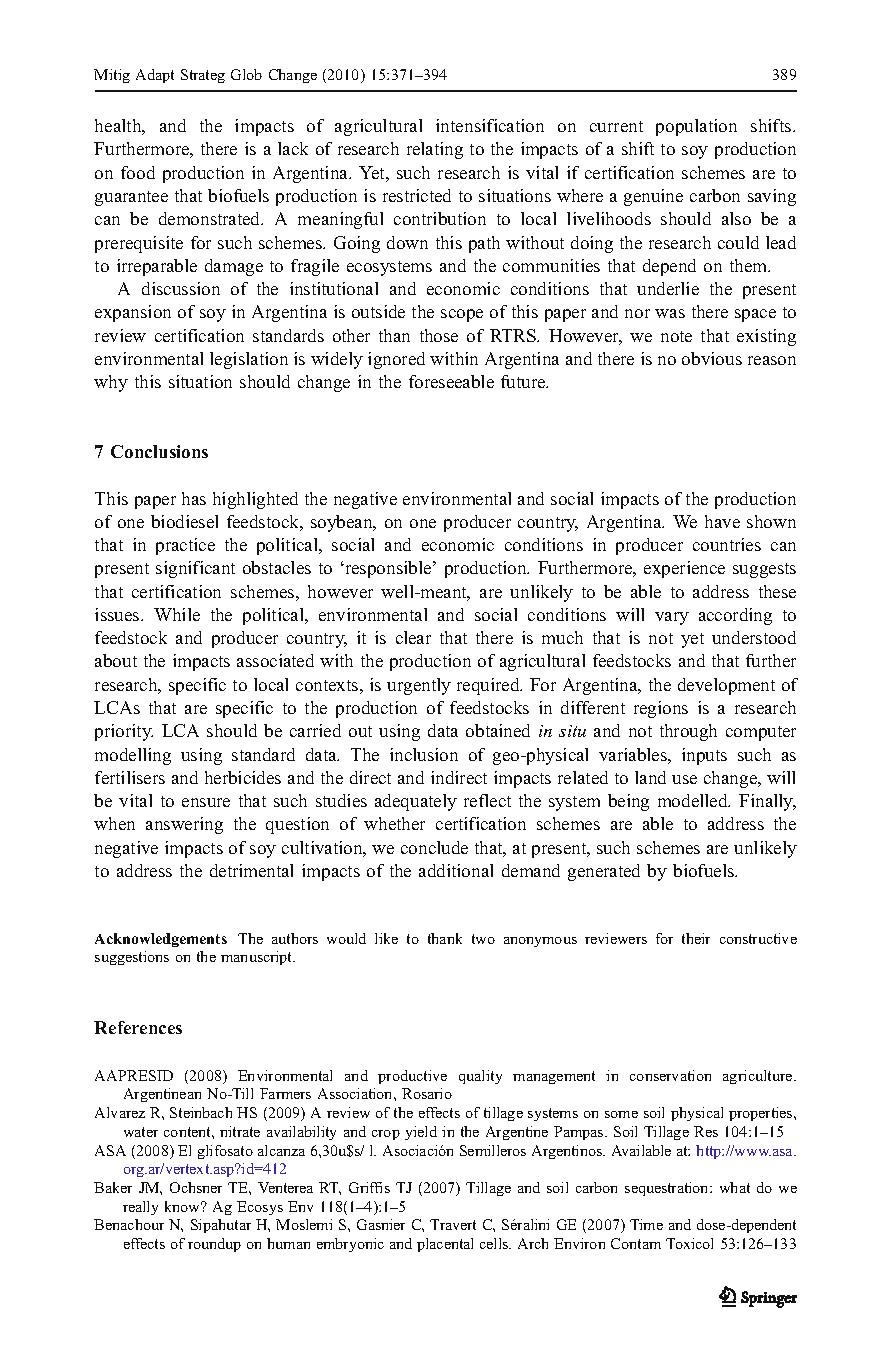 Image resolution: width=892 pixels, height=1353 pixels. What do you see at coordinates (696, 127) in the document?
I see `population` at bounding box center [696, 127].
